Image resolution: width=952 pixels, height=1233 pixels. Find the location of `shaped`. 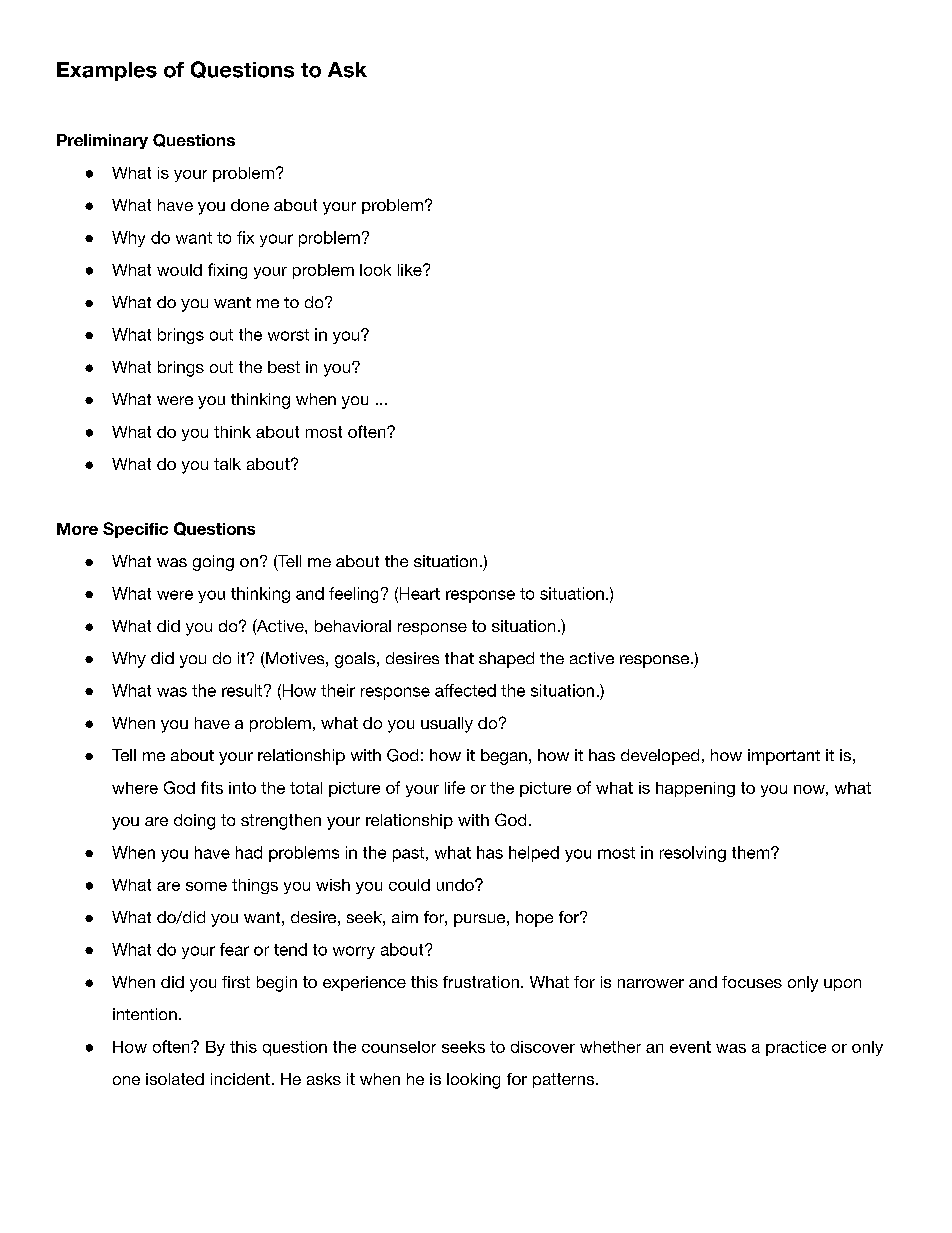

shaped is located at coordinates (506, 660).
